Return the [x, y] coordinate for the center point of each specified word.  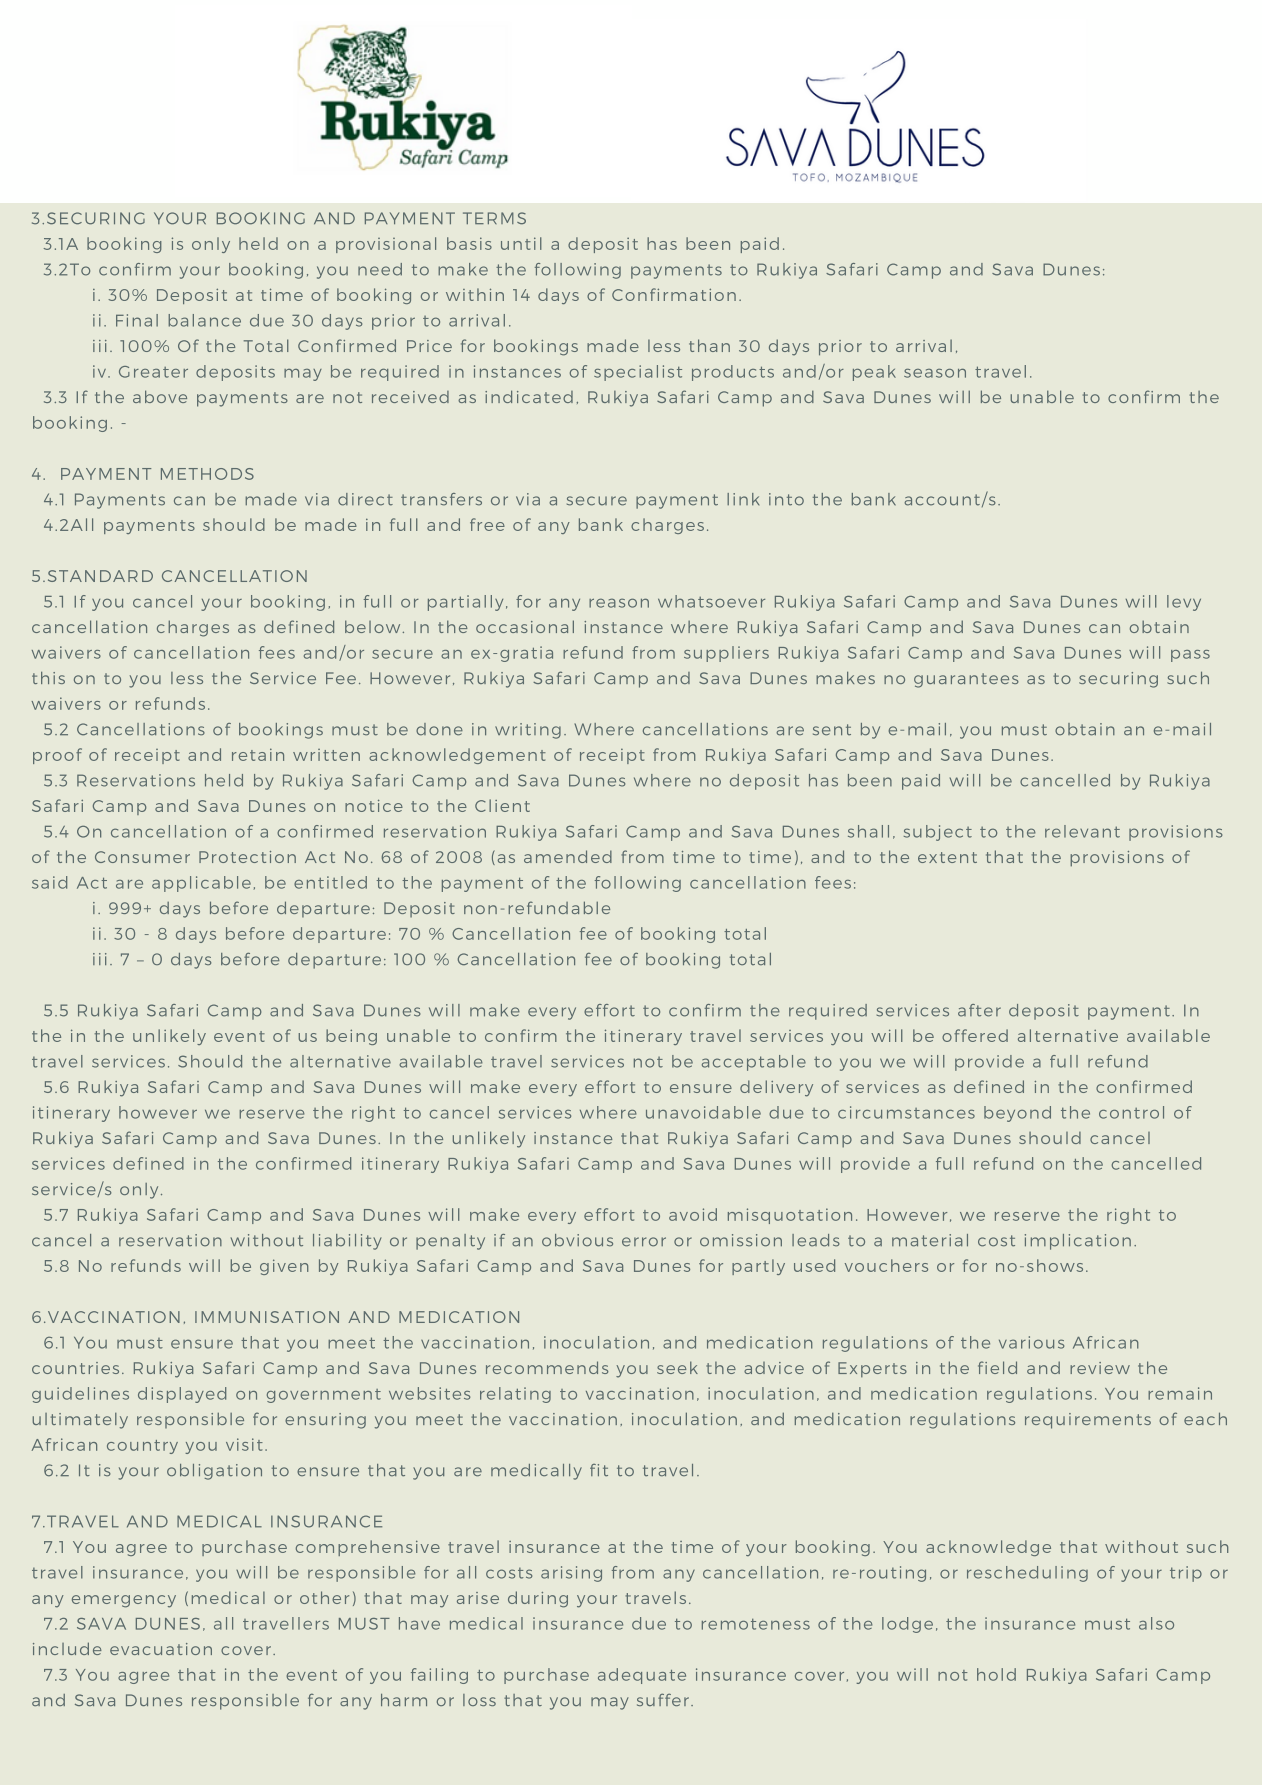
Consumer [142, 857]
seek [677, 1367]
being [351, 1037]
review [1100, 1368]
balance [204, 320]
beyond [1017, 1114]
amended [568, 856]
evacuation [161, 1649]
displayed [182, 1395]
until [521, 243]
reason [619, 603]
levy [1184, 603]
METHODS [207, 474]
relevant [1082, 831]
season [935, 373]
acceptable [754, 1063]
